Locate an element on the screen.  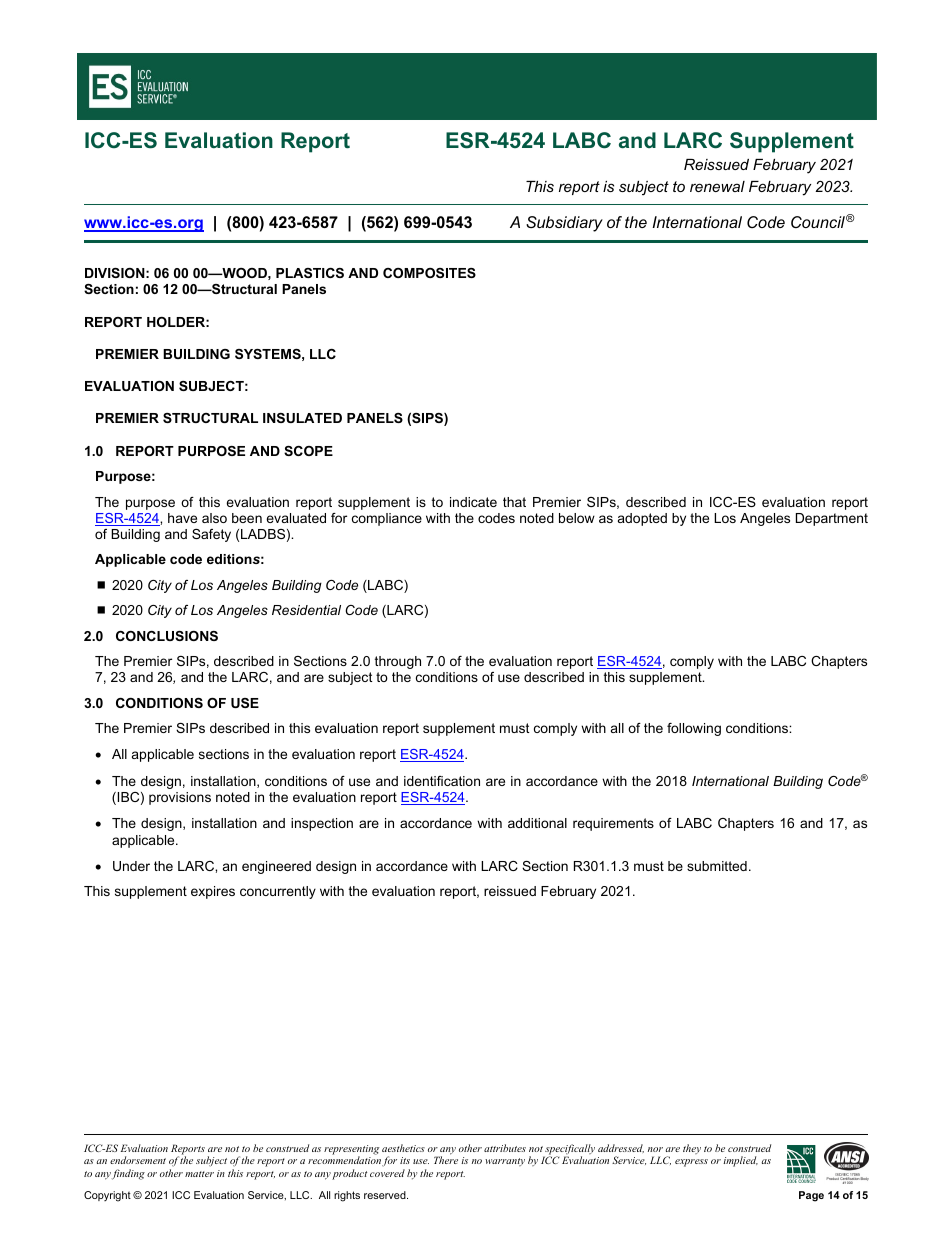
through is located at coordinates (398, 662).
